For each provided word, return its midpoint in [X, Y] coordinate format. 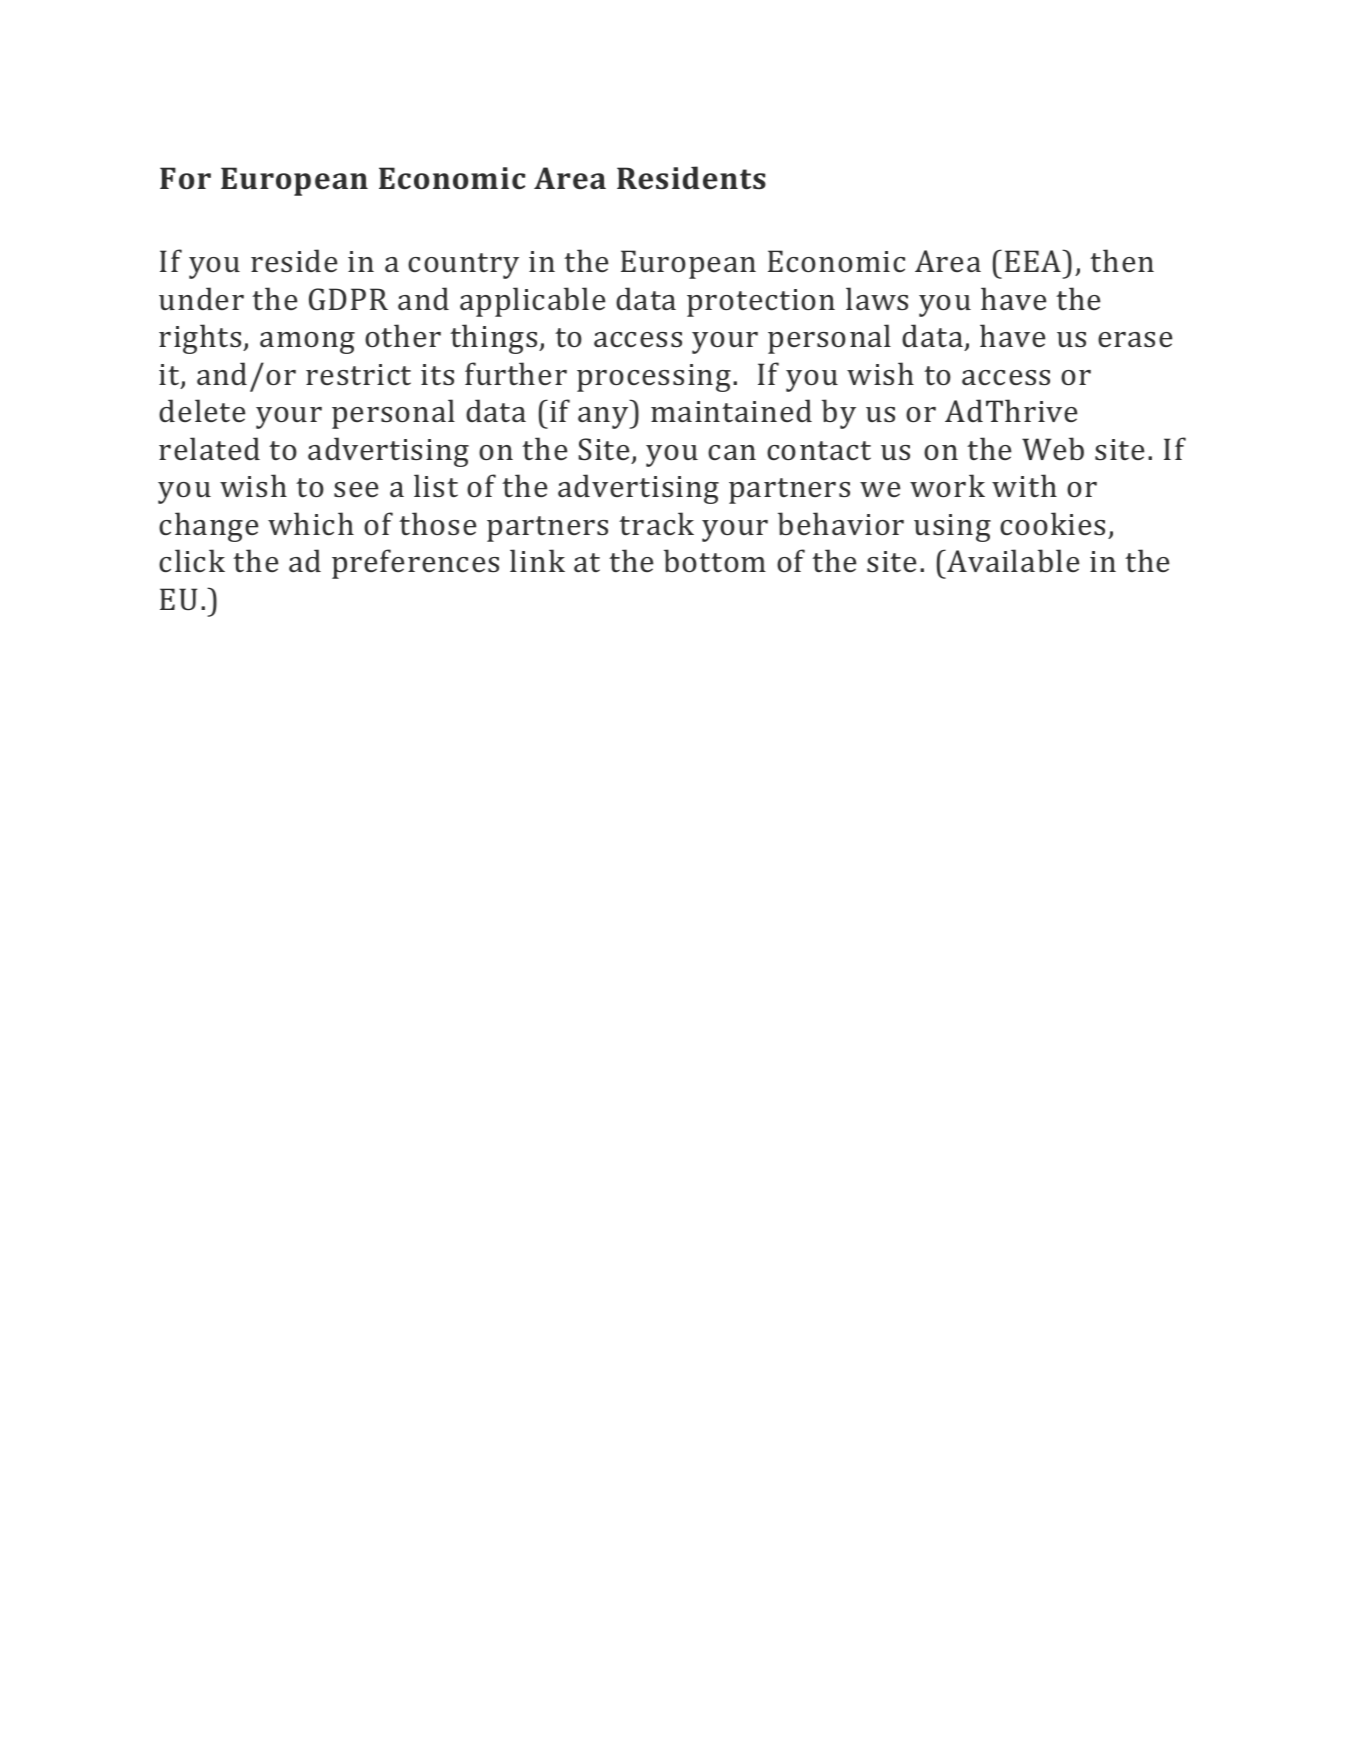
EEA [1034, 260]
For [185, 178]
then [1122, 260]
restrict [358, 374]
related [209, 448]
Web [1053, 448]
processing [654, 378]
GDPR [348, 299]
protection [761, 303]
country [463, 266]
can [732, 452]
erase [1135, 339]
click [192, 560]
